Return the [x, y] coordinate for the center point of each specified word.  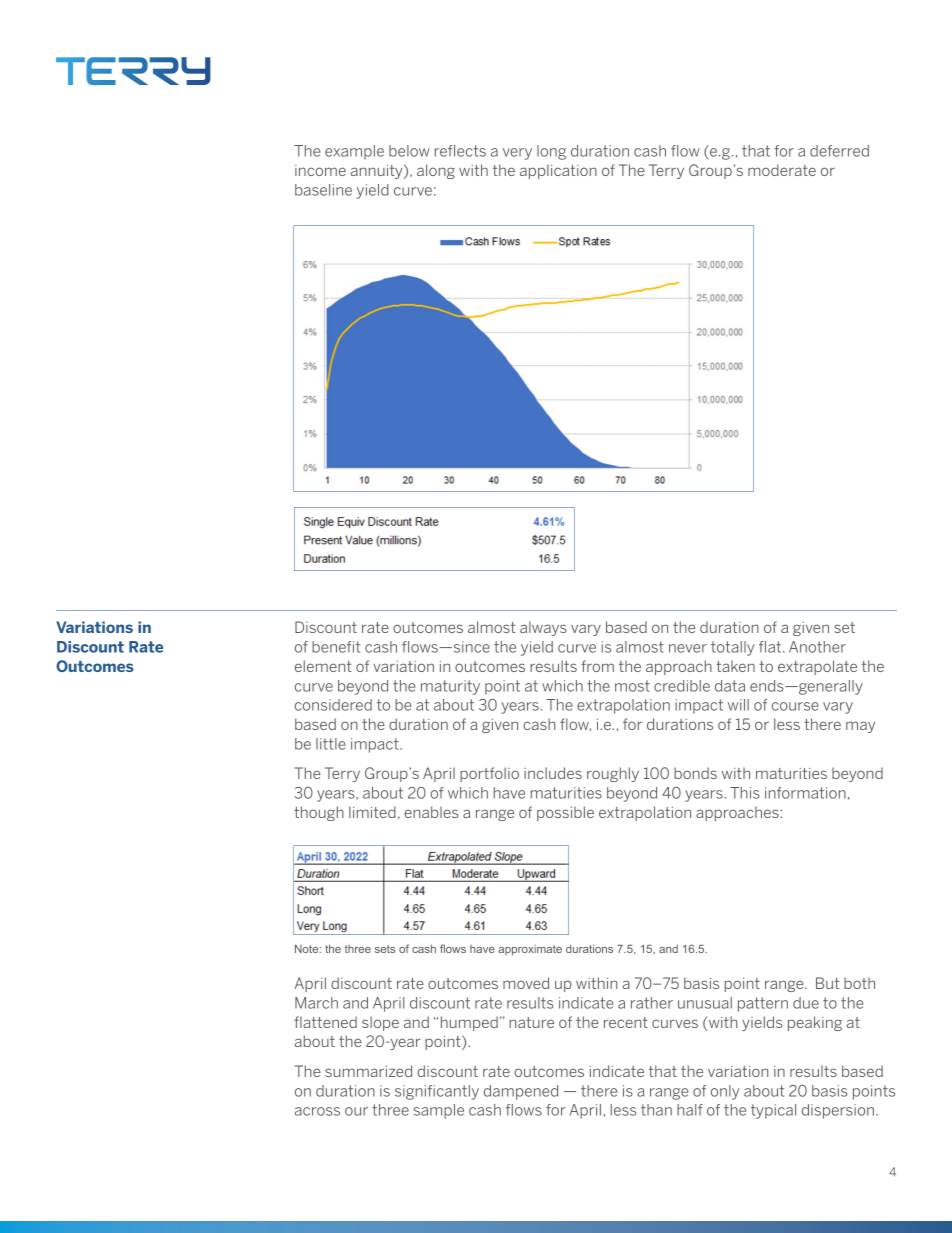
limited [372, 812]
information [805, 793]
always [543, 628]
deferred [839, 151]
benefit [336, 647]
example [354, 152]
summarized [368, 1071]
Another [817, 647]
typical [773, 1111]
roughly [613, 774]
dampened [521, 1092]
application [558, 171]
